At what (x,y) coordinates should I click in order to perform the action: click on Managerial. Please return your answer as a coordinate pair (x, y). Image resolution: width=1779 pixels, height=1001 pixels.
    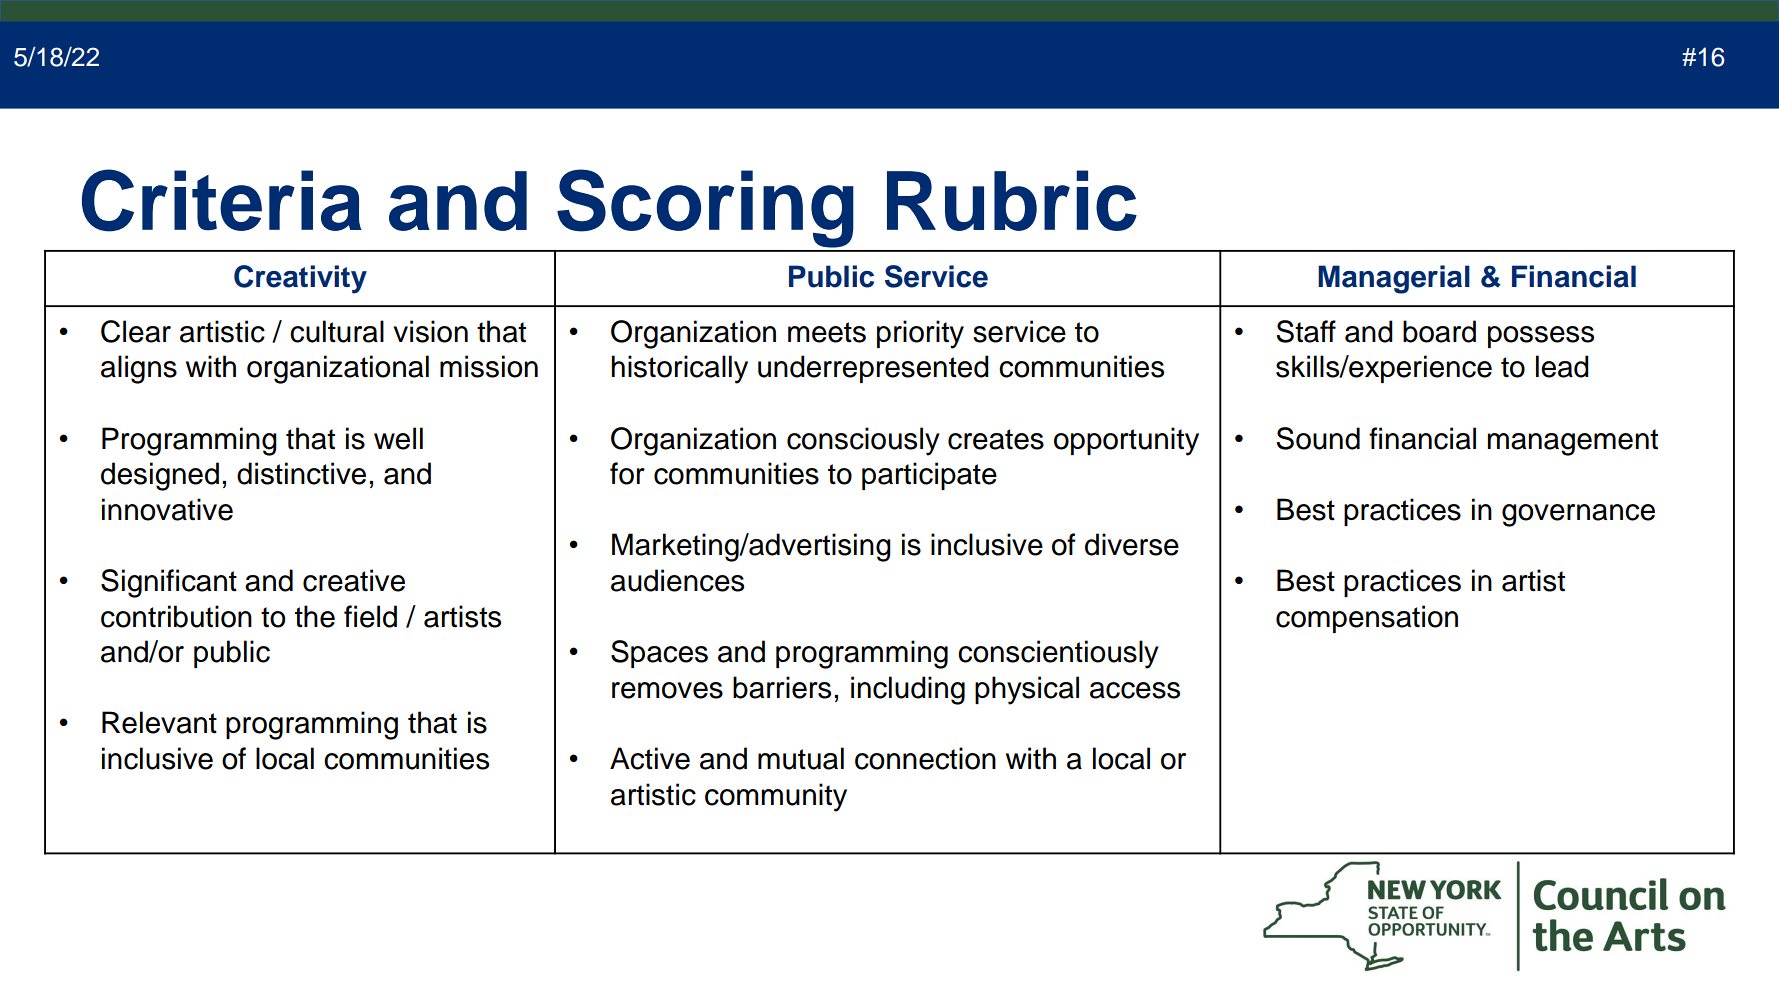
    Looking at the image, I should click on (1394, 279).
